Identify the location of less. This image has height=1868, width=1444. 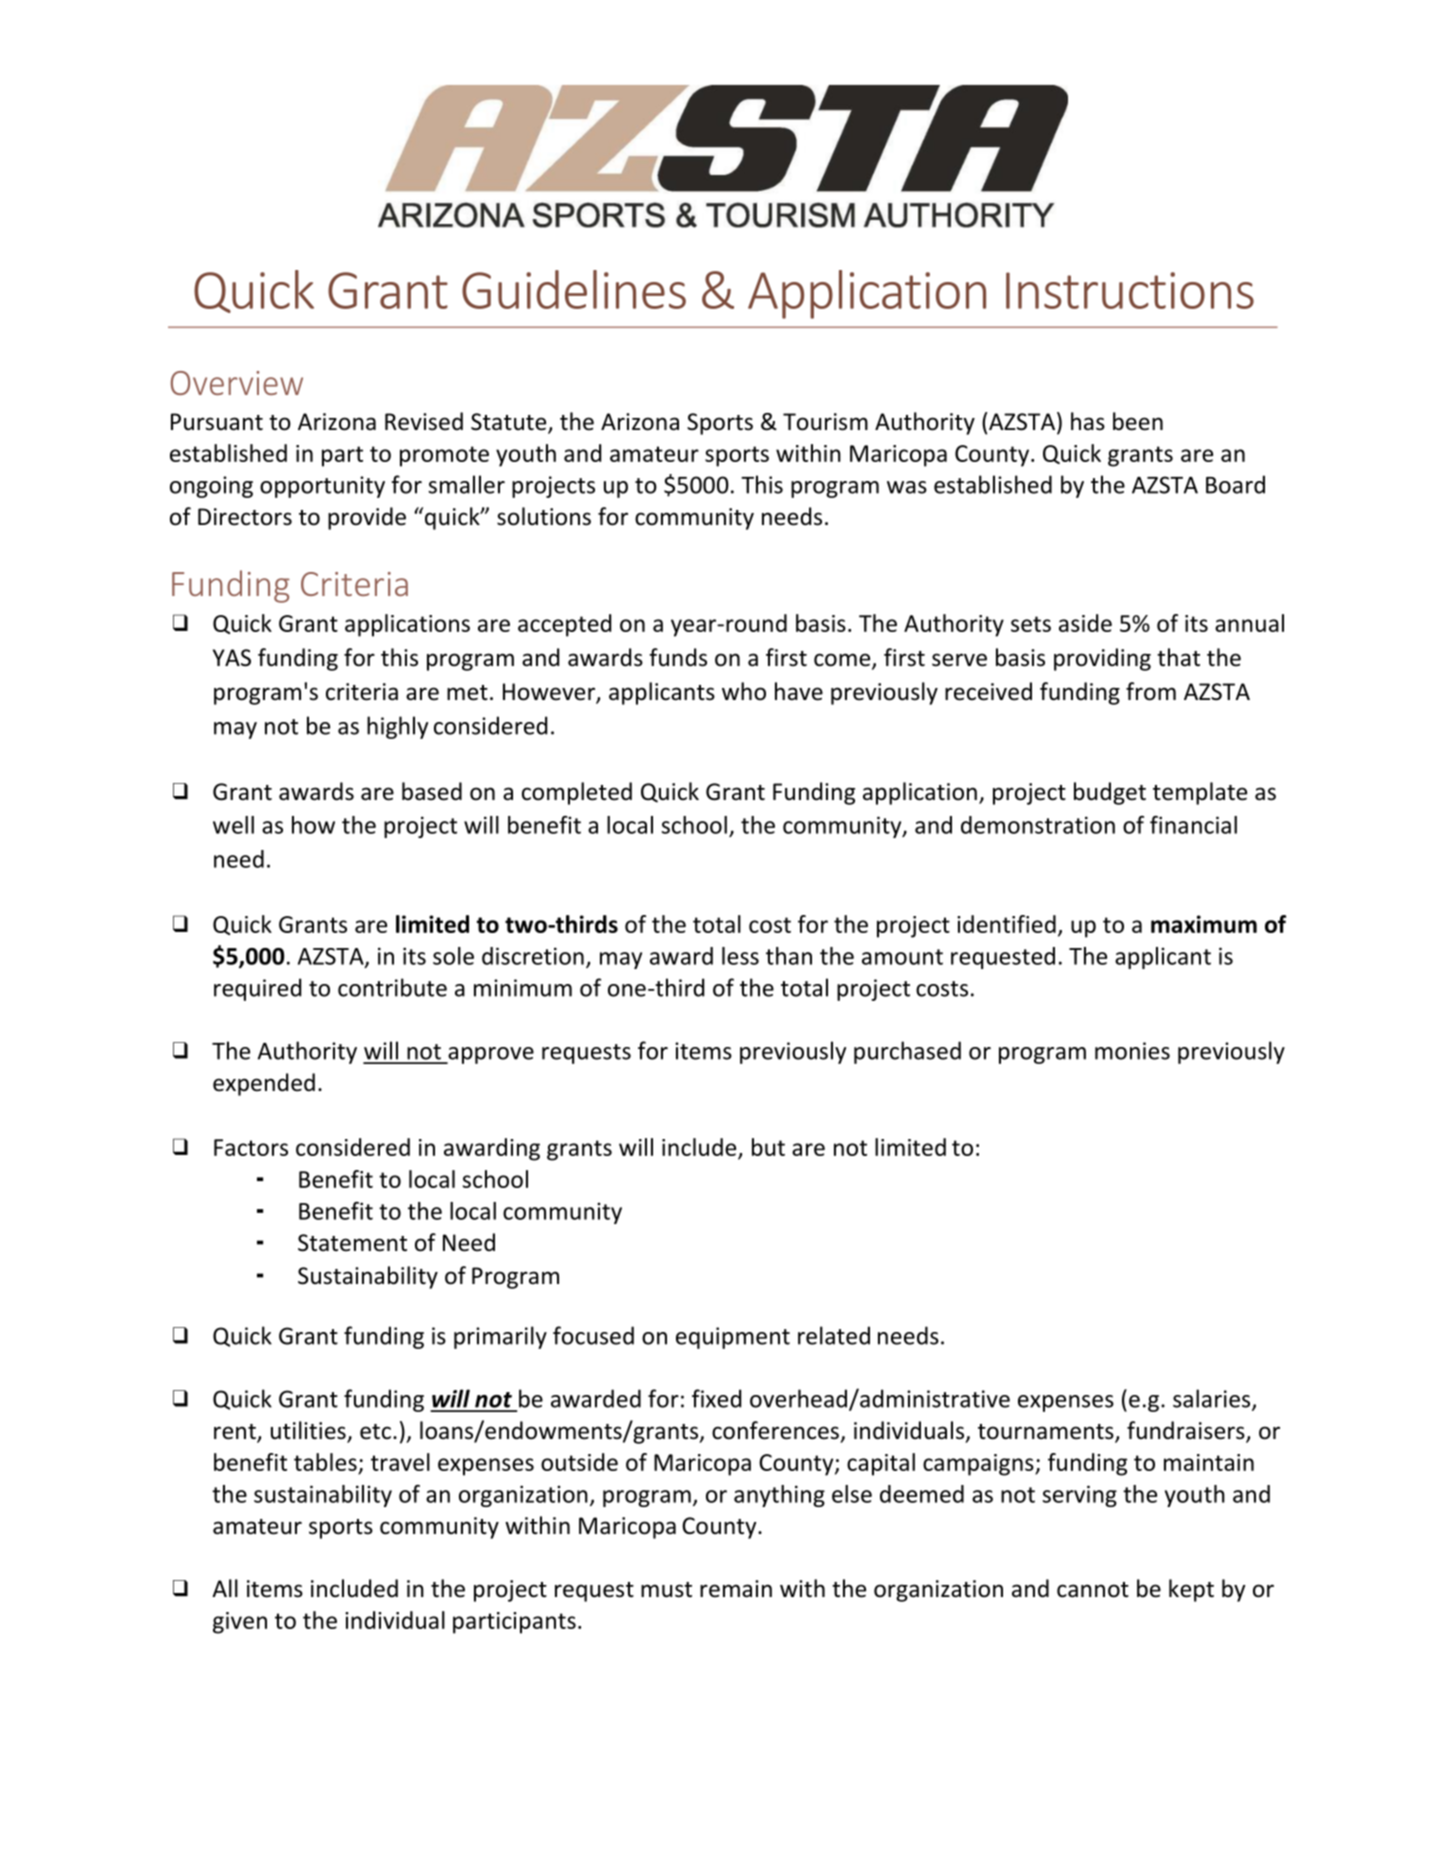
(740, 956).
